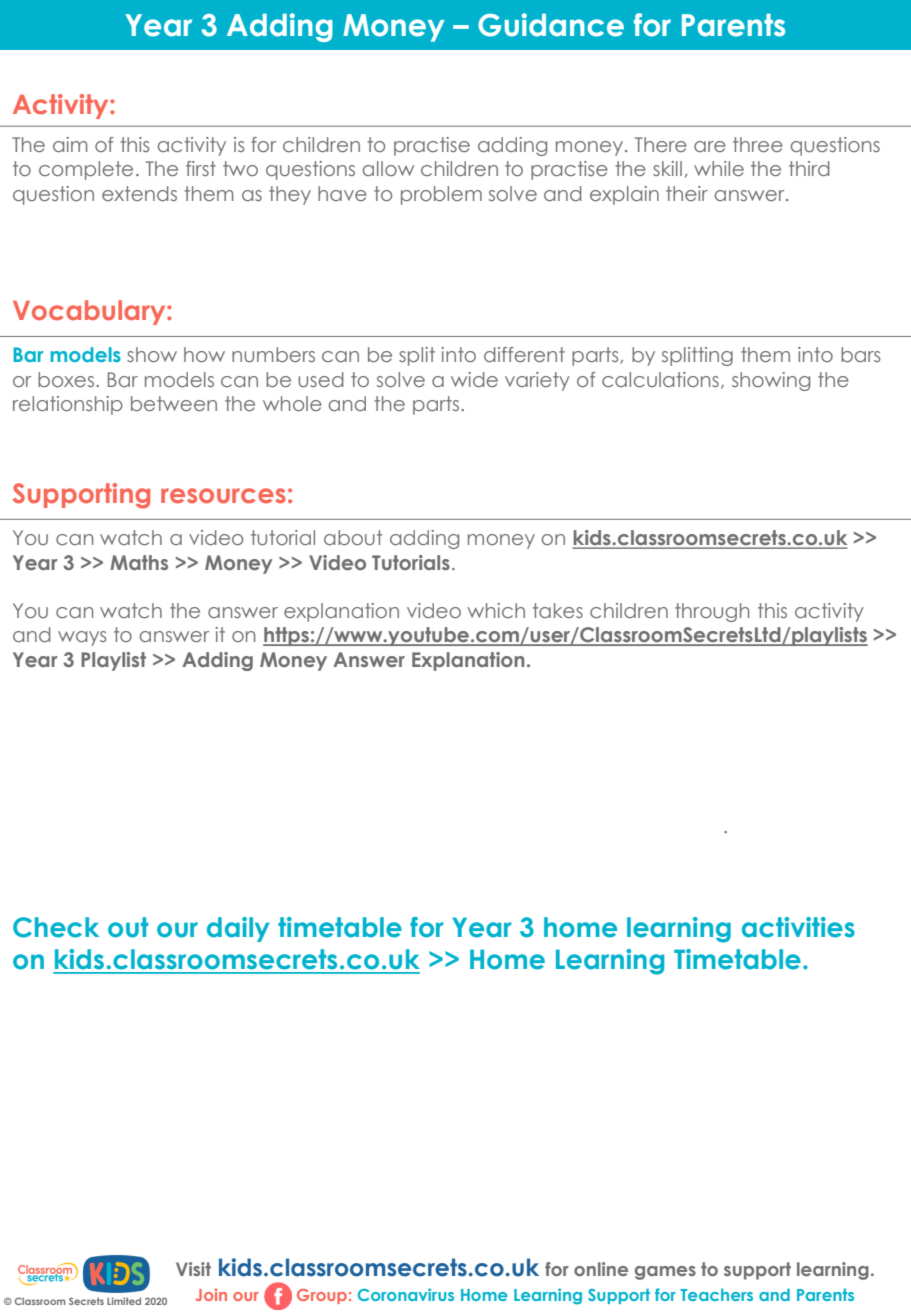  I want to click on calculations, so click(660, 379).
